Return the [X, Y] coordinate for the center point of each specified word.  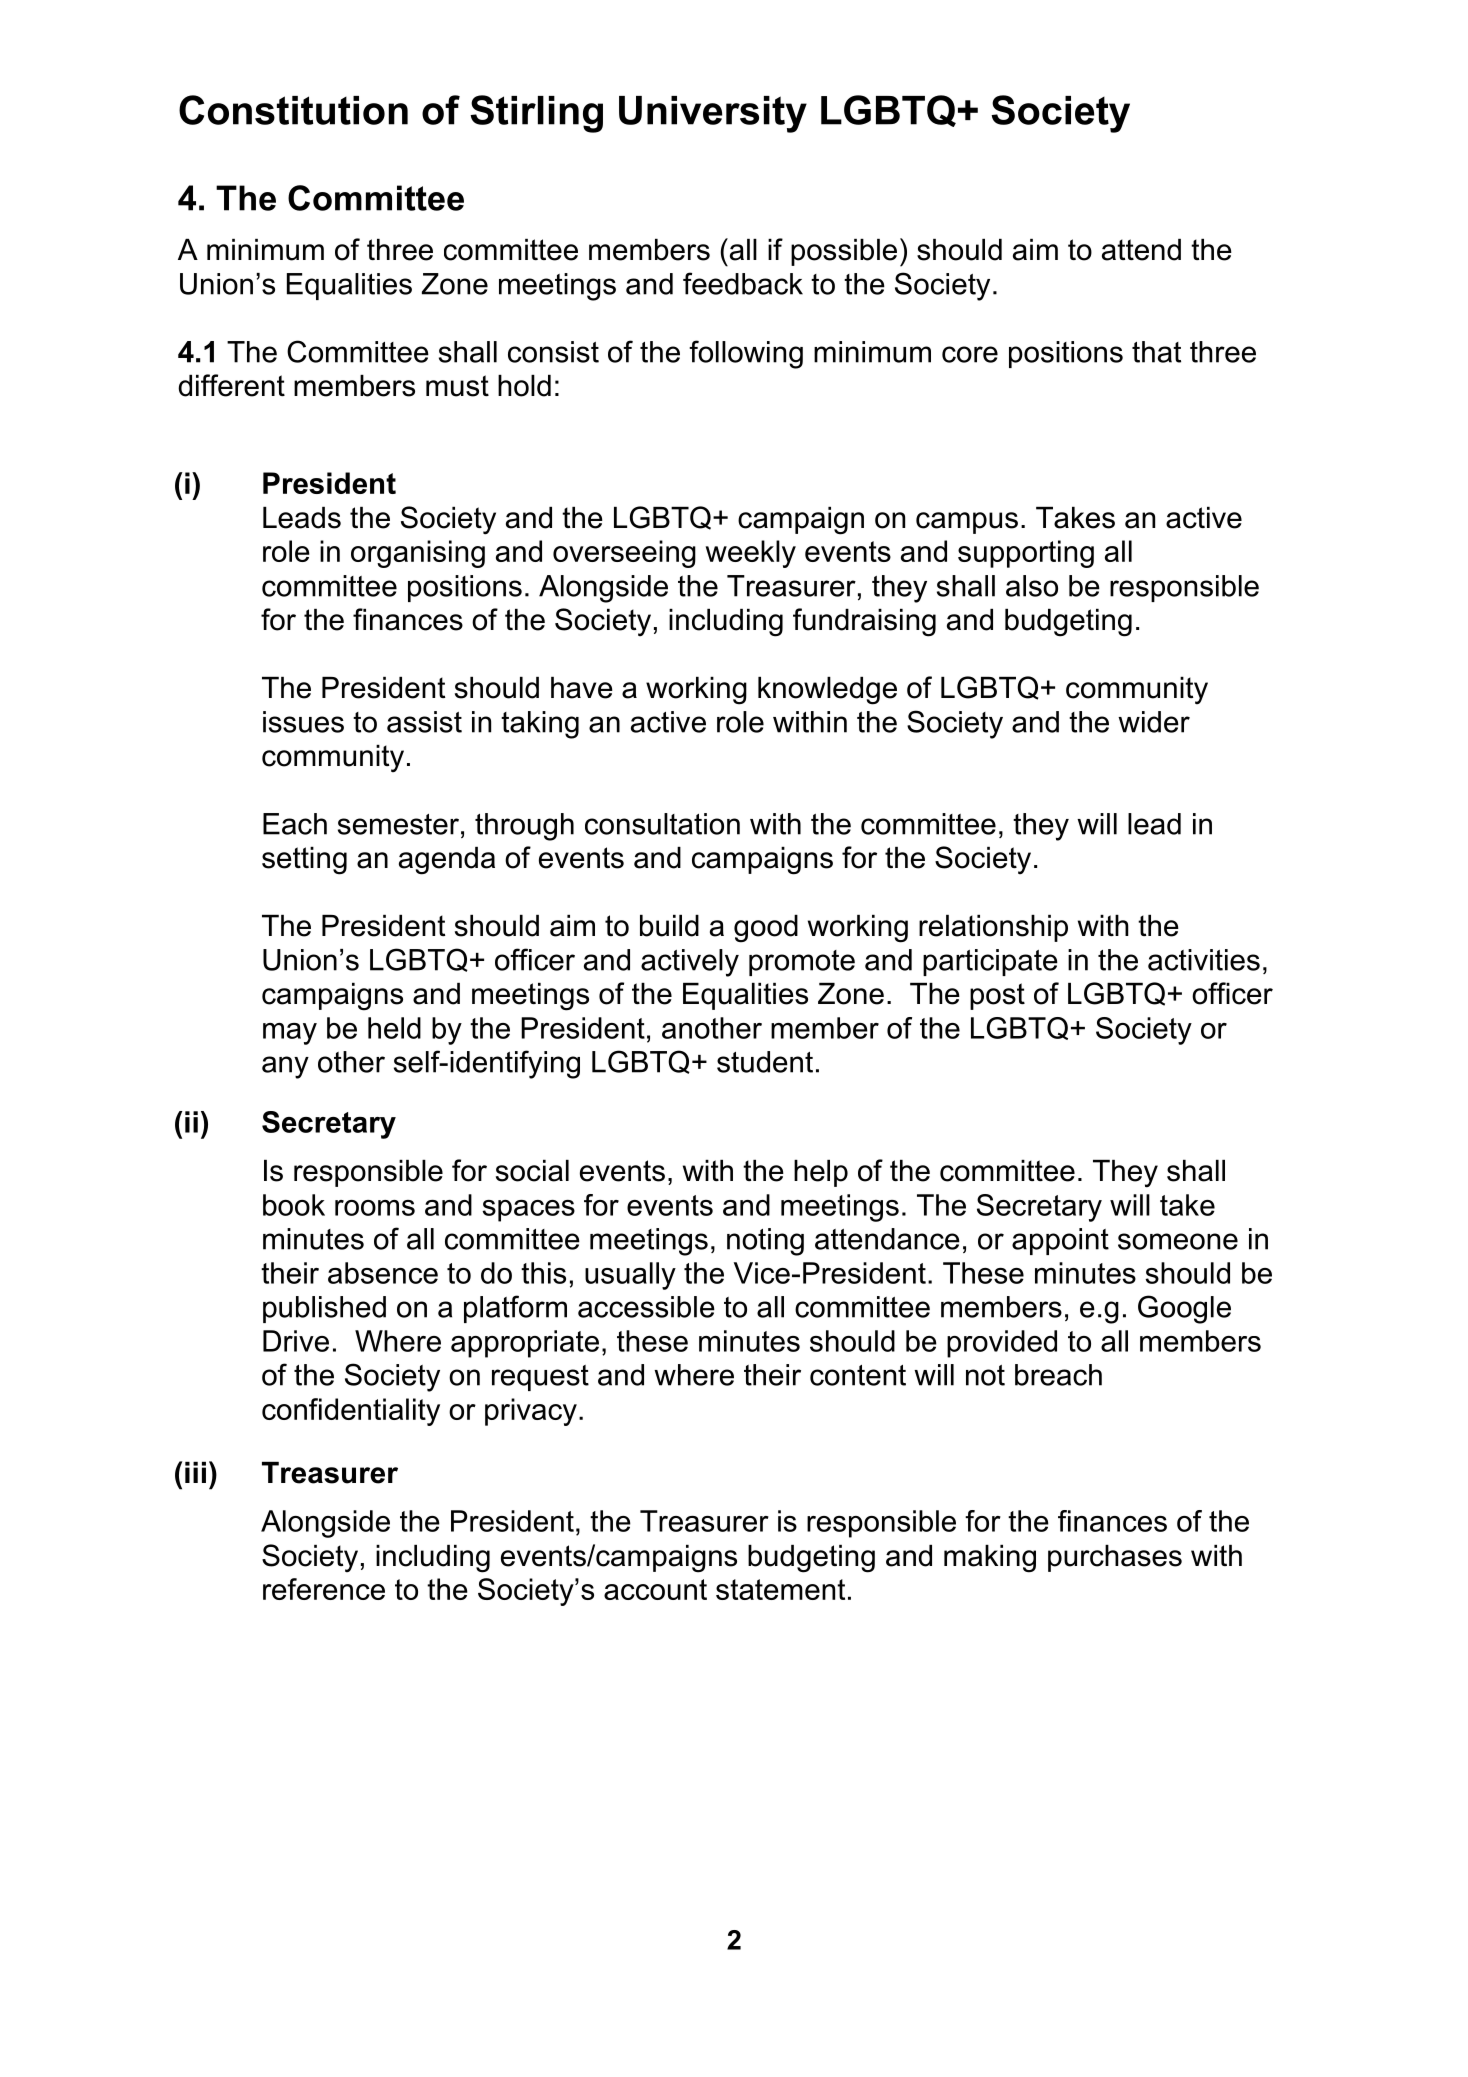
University [713, 114]
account [655, 1589]
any [285, 1067]
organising [418, 554]
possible [844, 252]
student [765, 1062]
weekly [751, 554]
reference [324, 1589]
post [997, 996]
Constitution [293, 110]
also [1032, 586]
